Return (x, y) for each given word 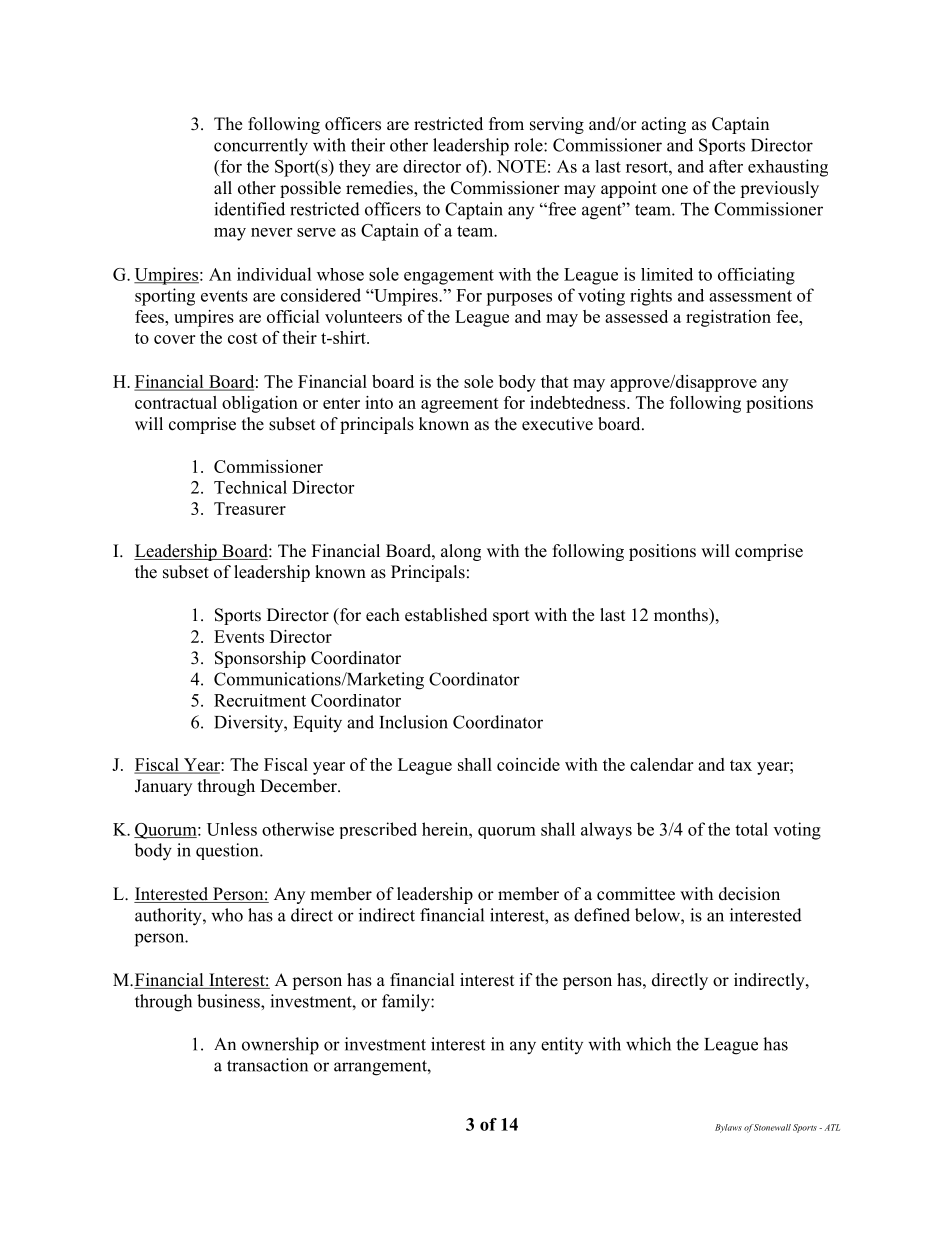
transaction (267, 1065)
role (529, 145)
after (726, 166)
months (682, 615)
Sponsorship (260, 659)
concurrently (261, 147)
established (446, 615)
